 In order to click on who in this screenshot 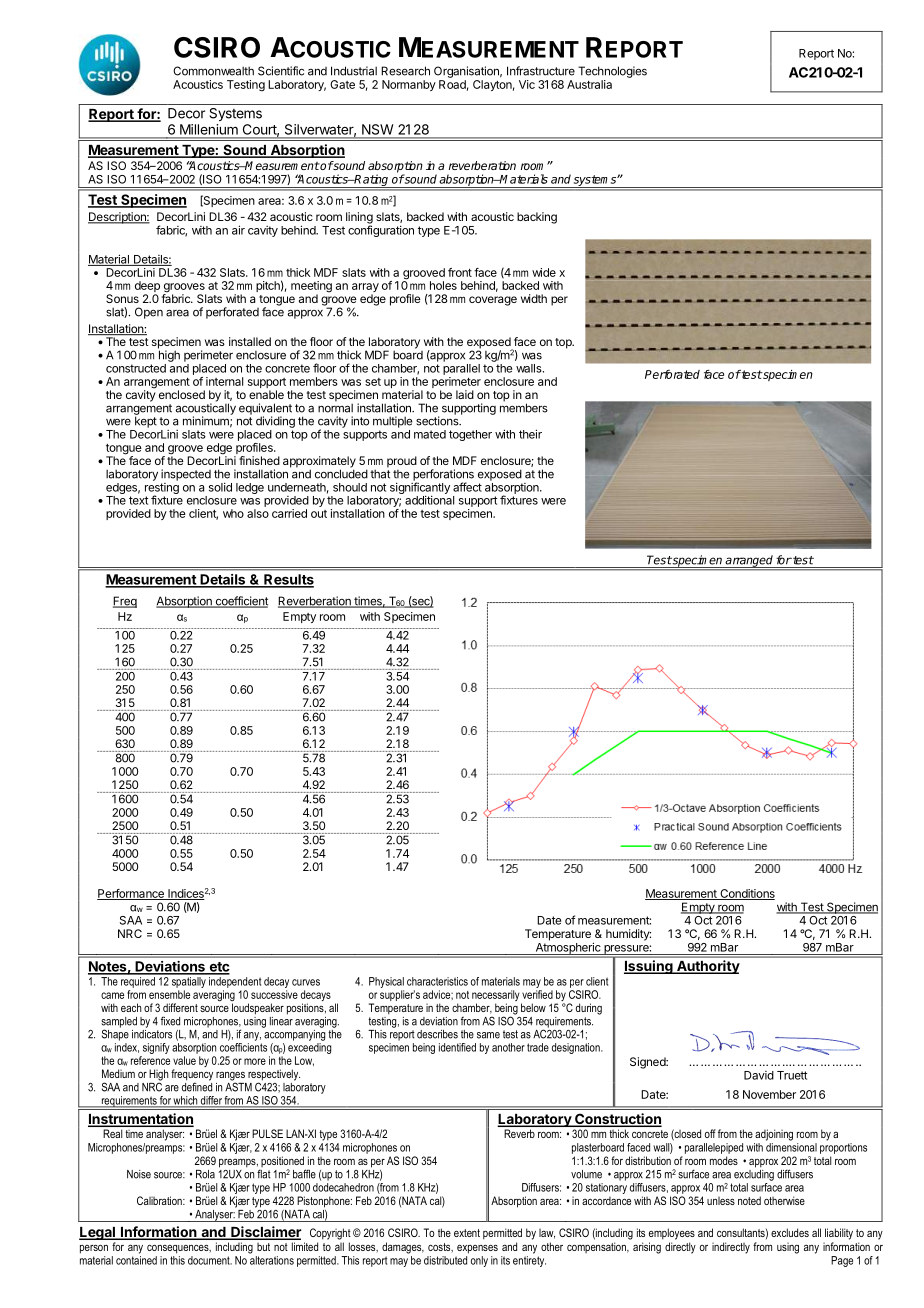, I will do `click(233, 513)`.
